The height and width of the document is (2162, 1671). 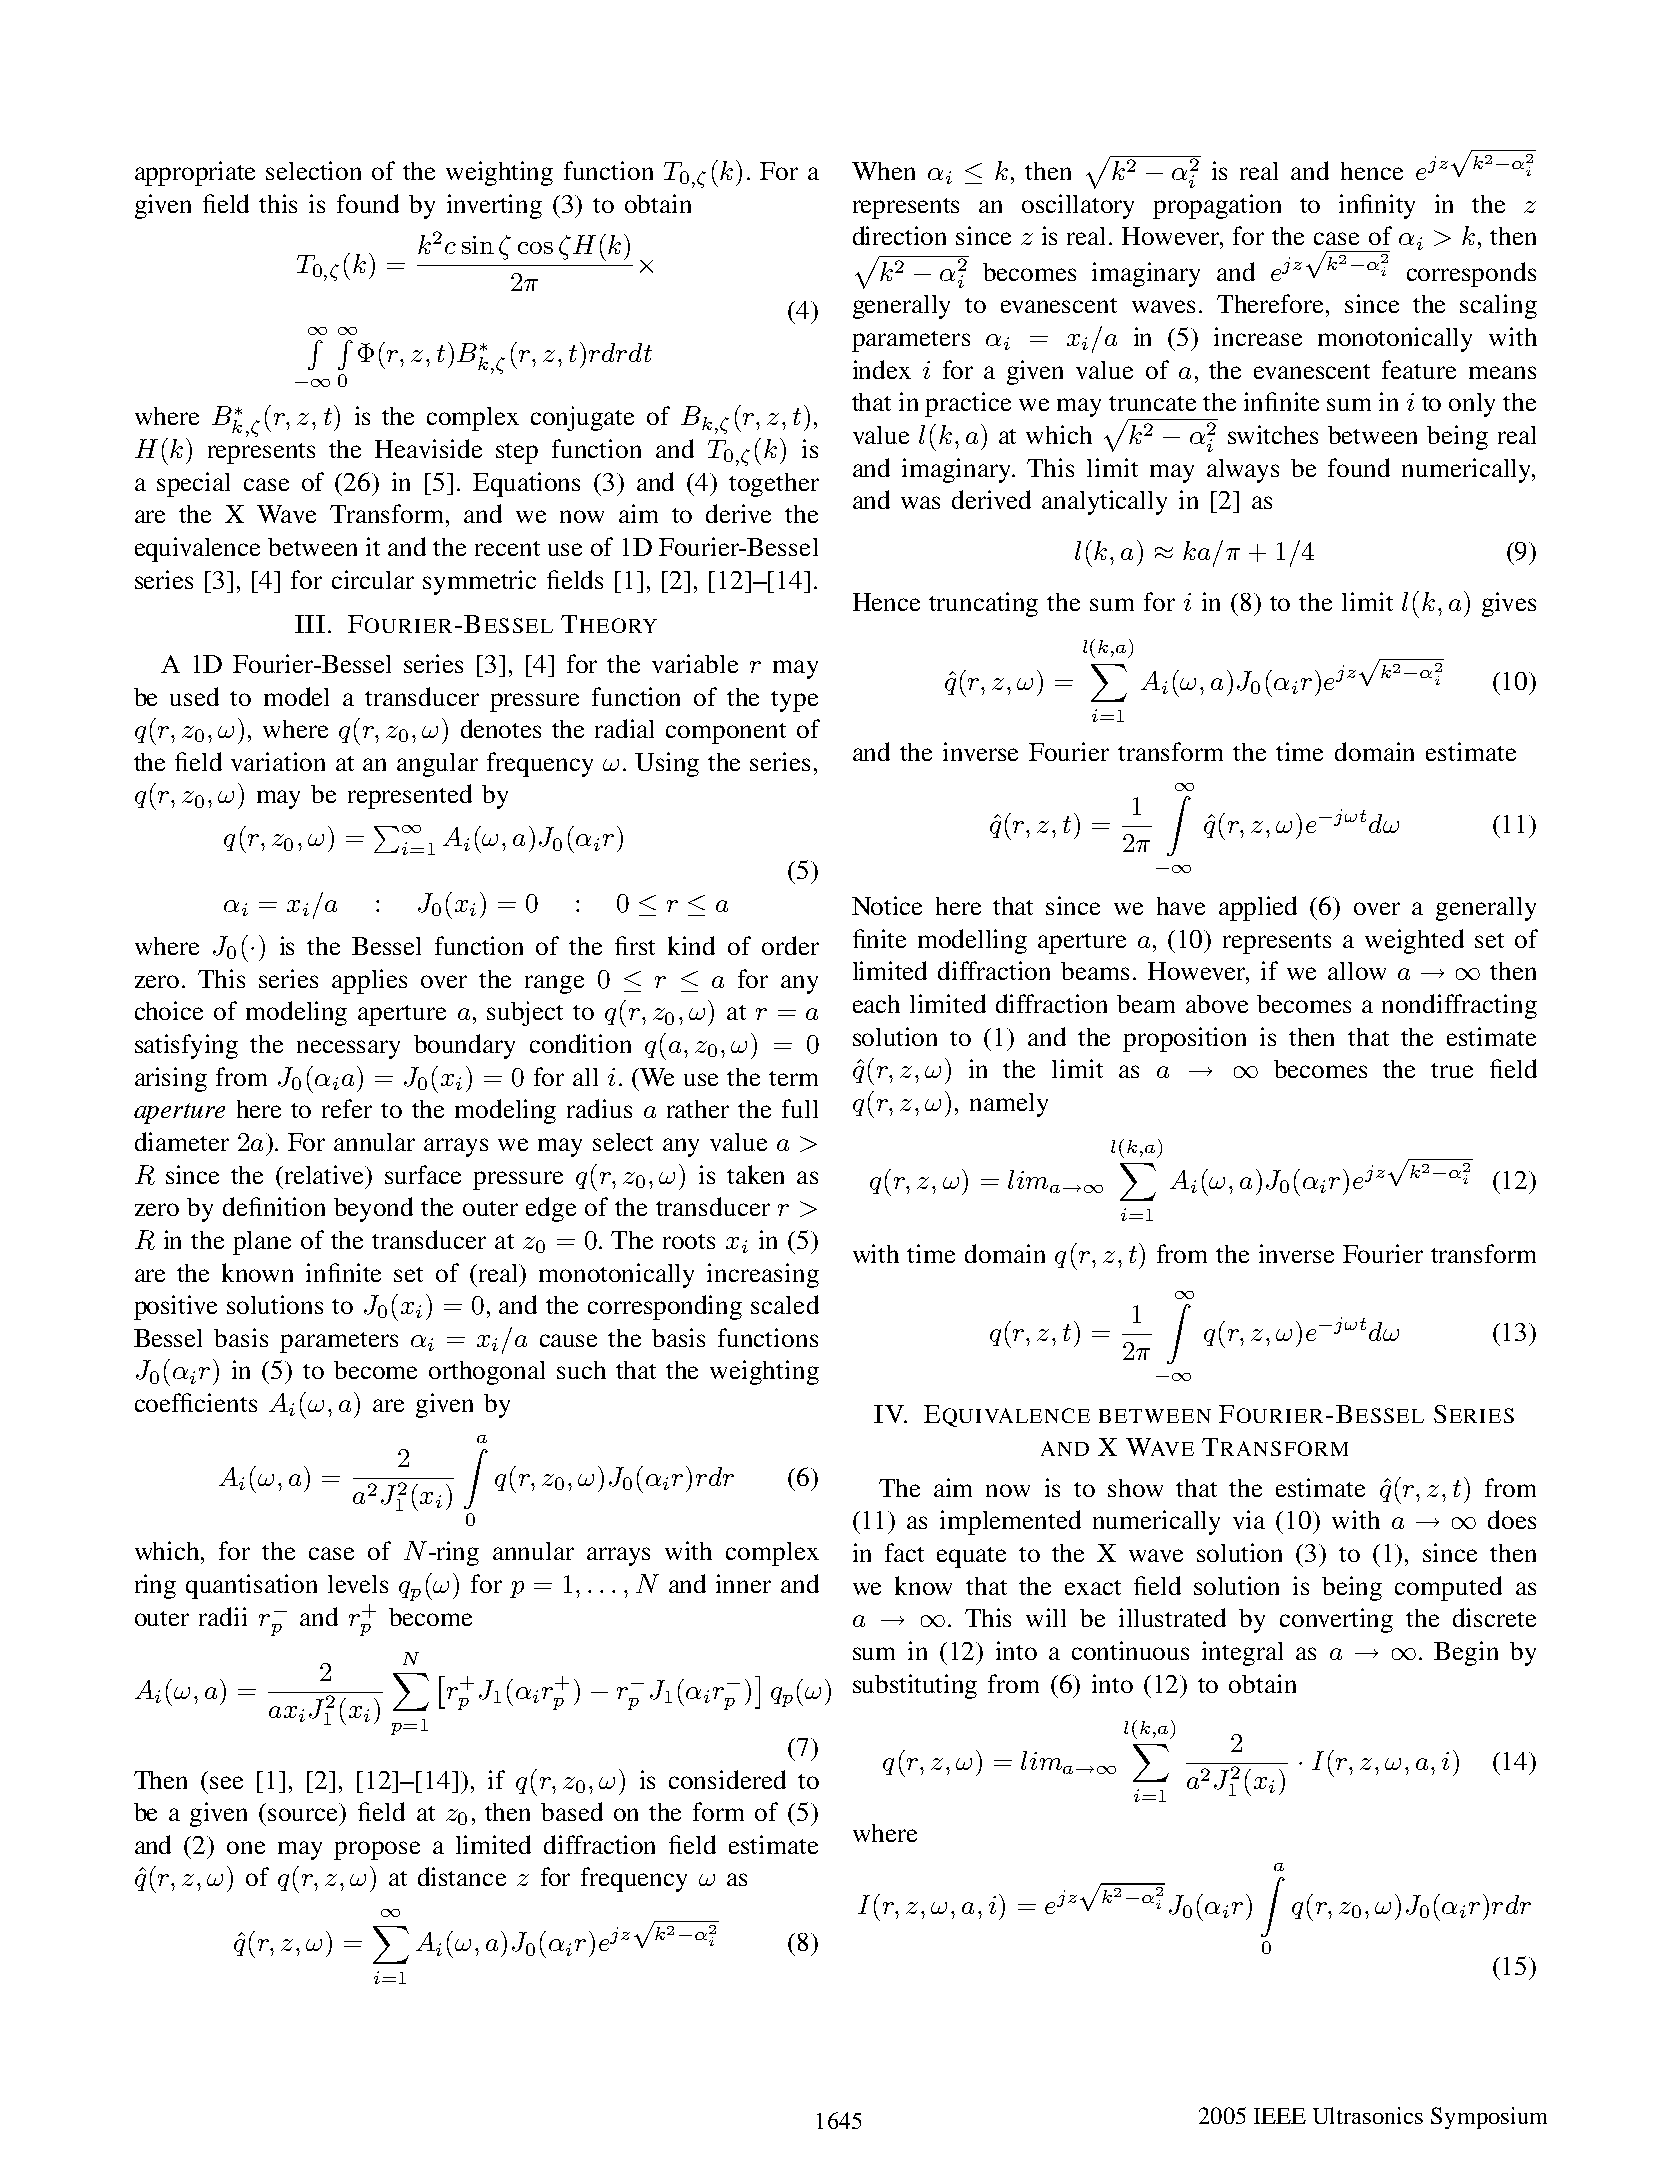 I want to click on direction, so click(x=899, y=235).
